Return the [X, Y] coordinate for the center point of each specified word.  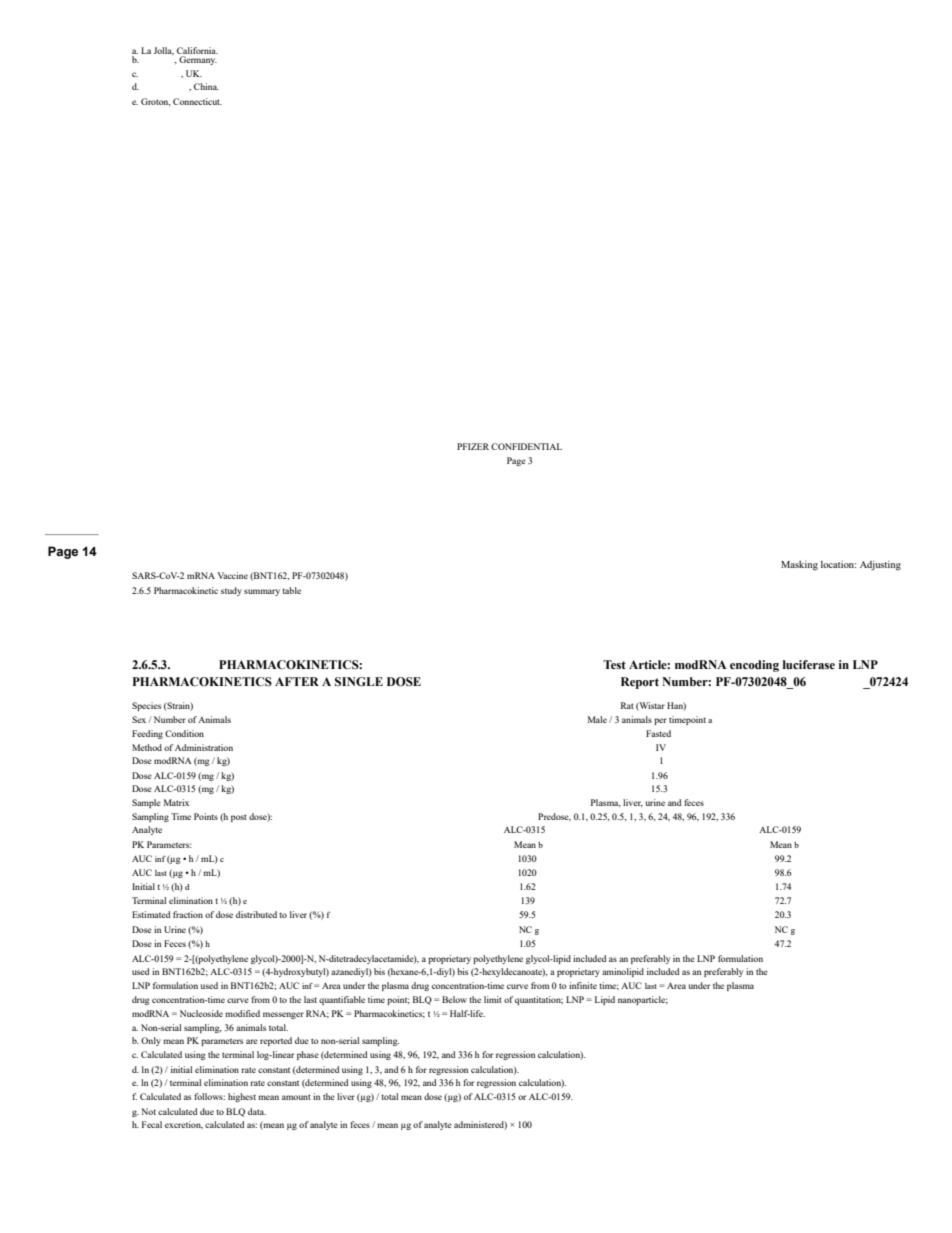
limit [493, 999]
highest [242, 1097]
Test [614, 664]
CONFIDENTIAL [526, 446]
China [206, 86]
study [231, 591]
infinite [583, 985]
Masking [799, 565]
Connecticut [197, 101]
